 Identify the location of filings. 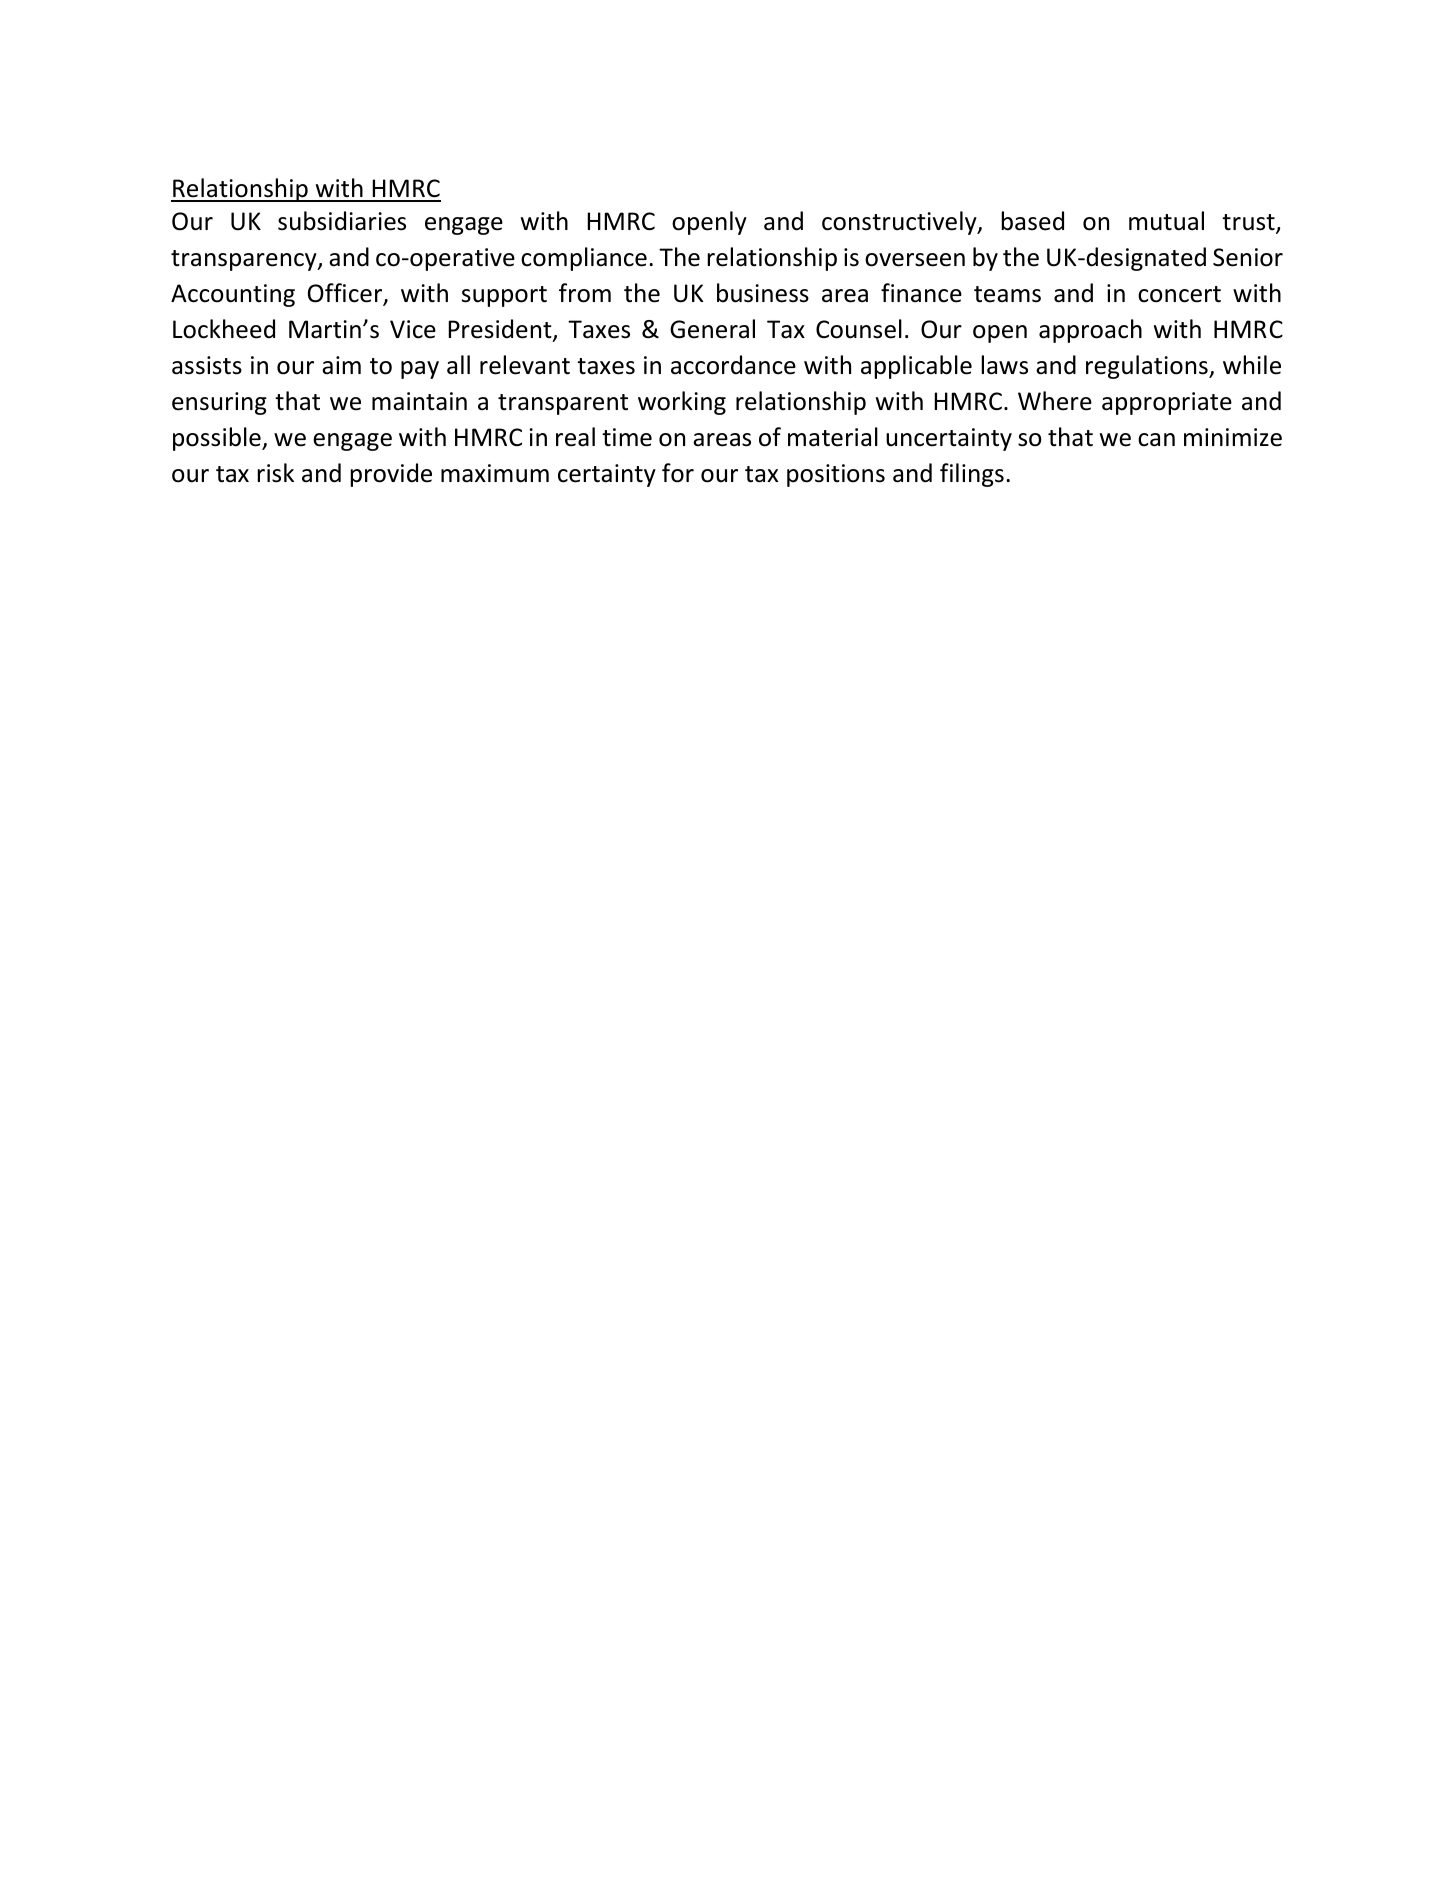
(972, 475).
